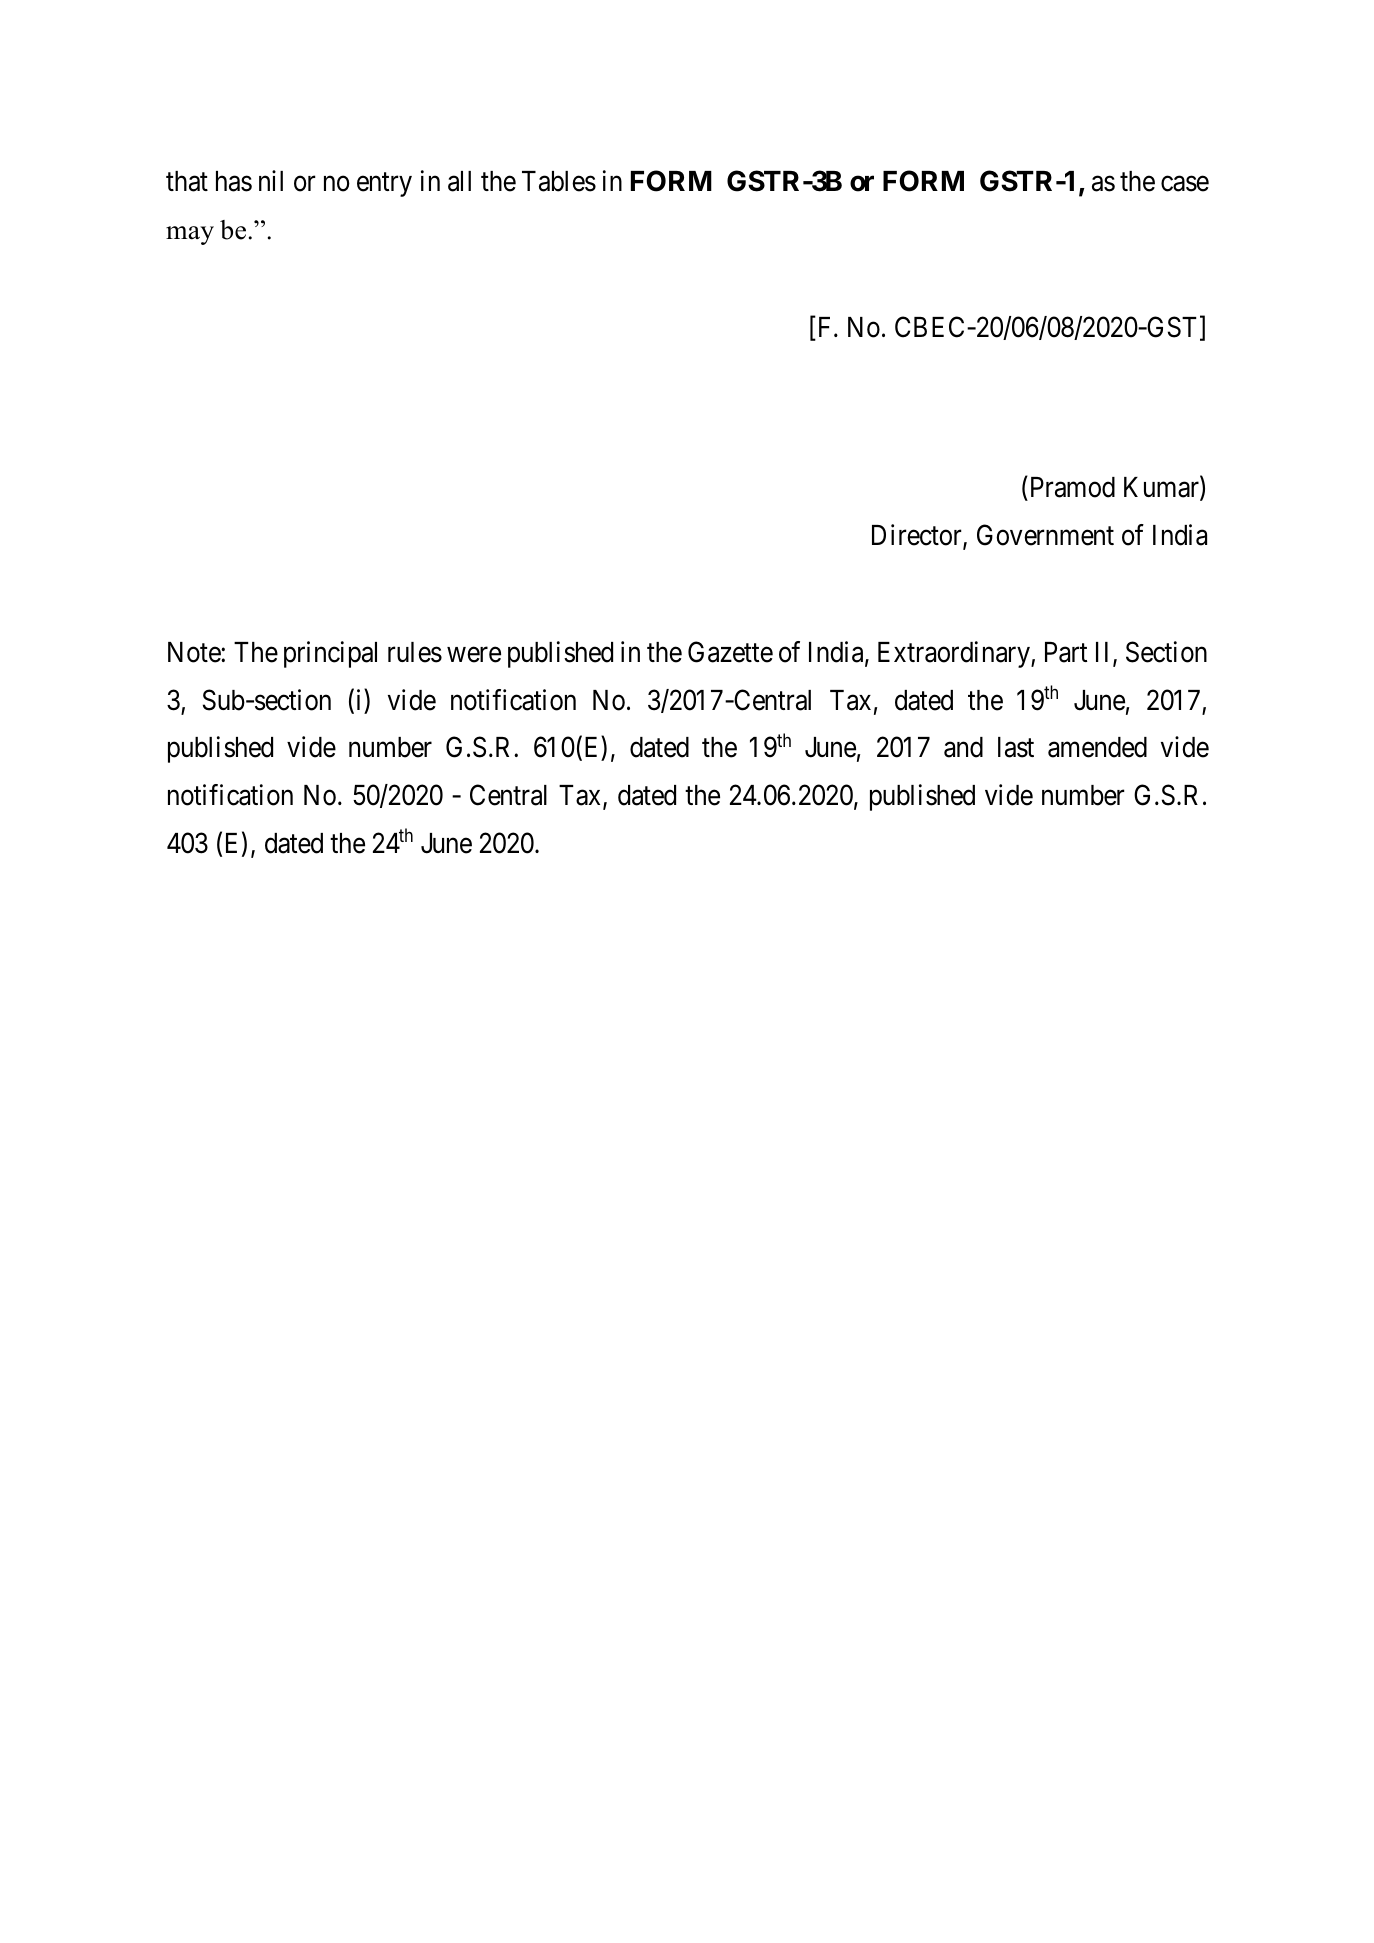 This image has width=1374, height=1943. I want to click on Part, so click(1066, 652).
